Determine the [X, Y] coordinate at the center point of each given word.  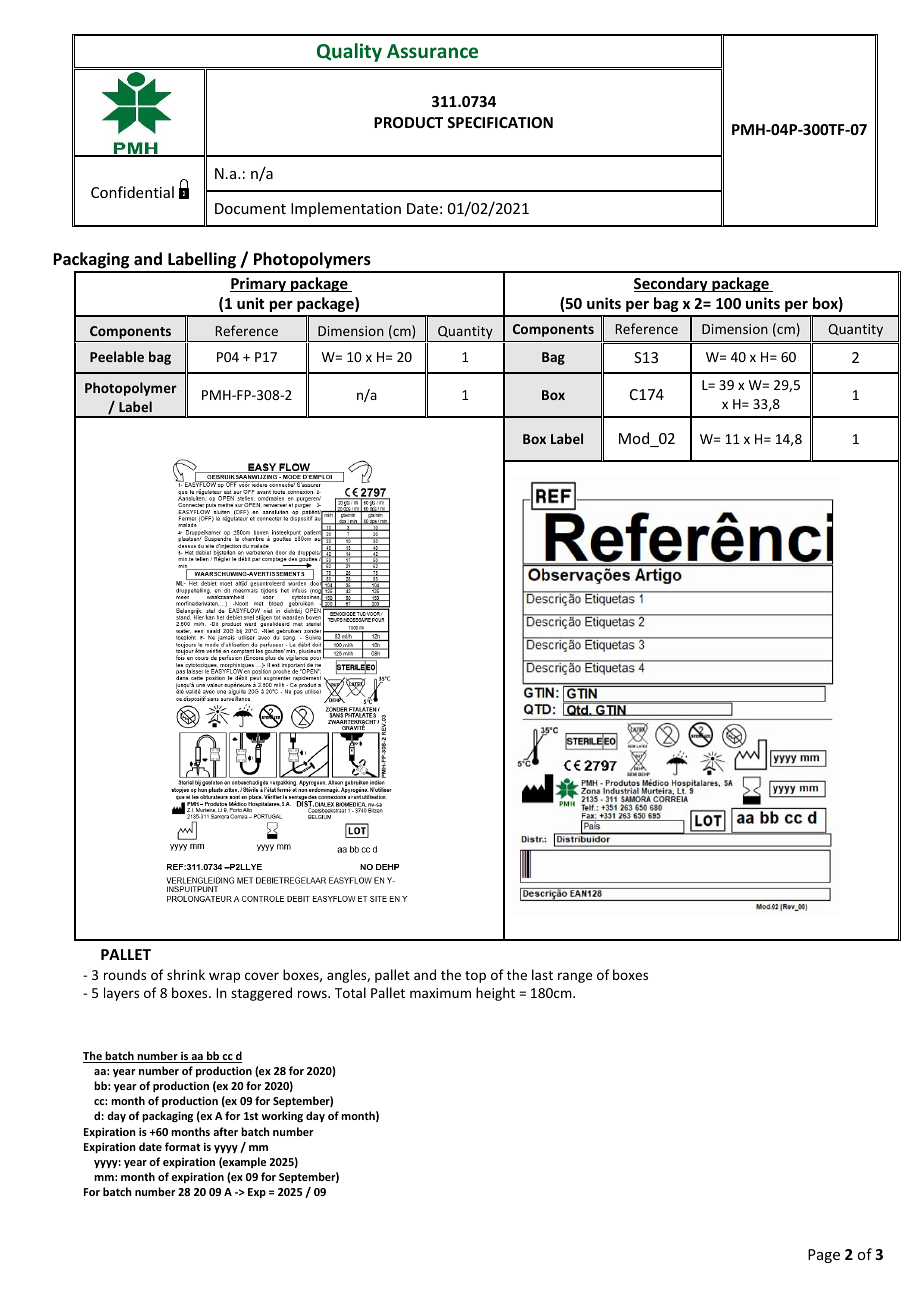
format [182, 1146]
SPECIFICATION [500, 122]
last [542, 974]
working [282, 1116]
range [575, 977]
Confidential [132, 192]
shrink [186, 974]
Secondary [672, 284]
